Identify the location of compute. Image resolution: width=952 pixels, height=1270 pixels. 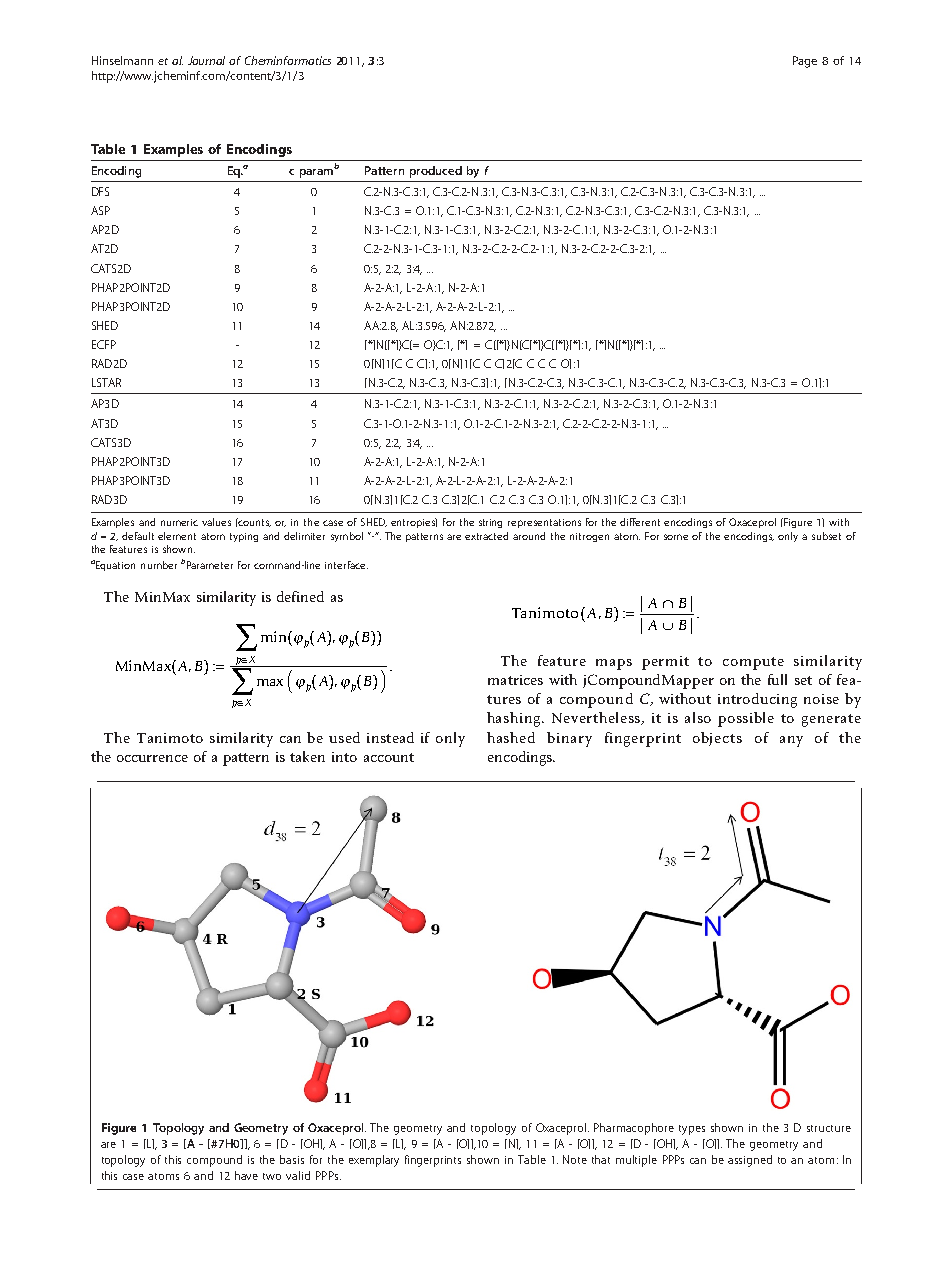
(753, 663).
